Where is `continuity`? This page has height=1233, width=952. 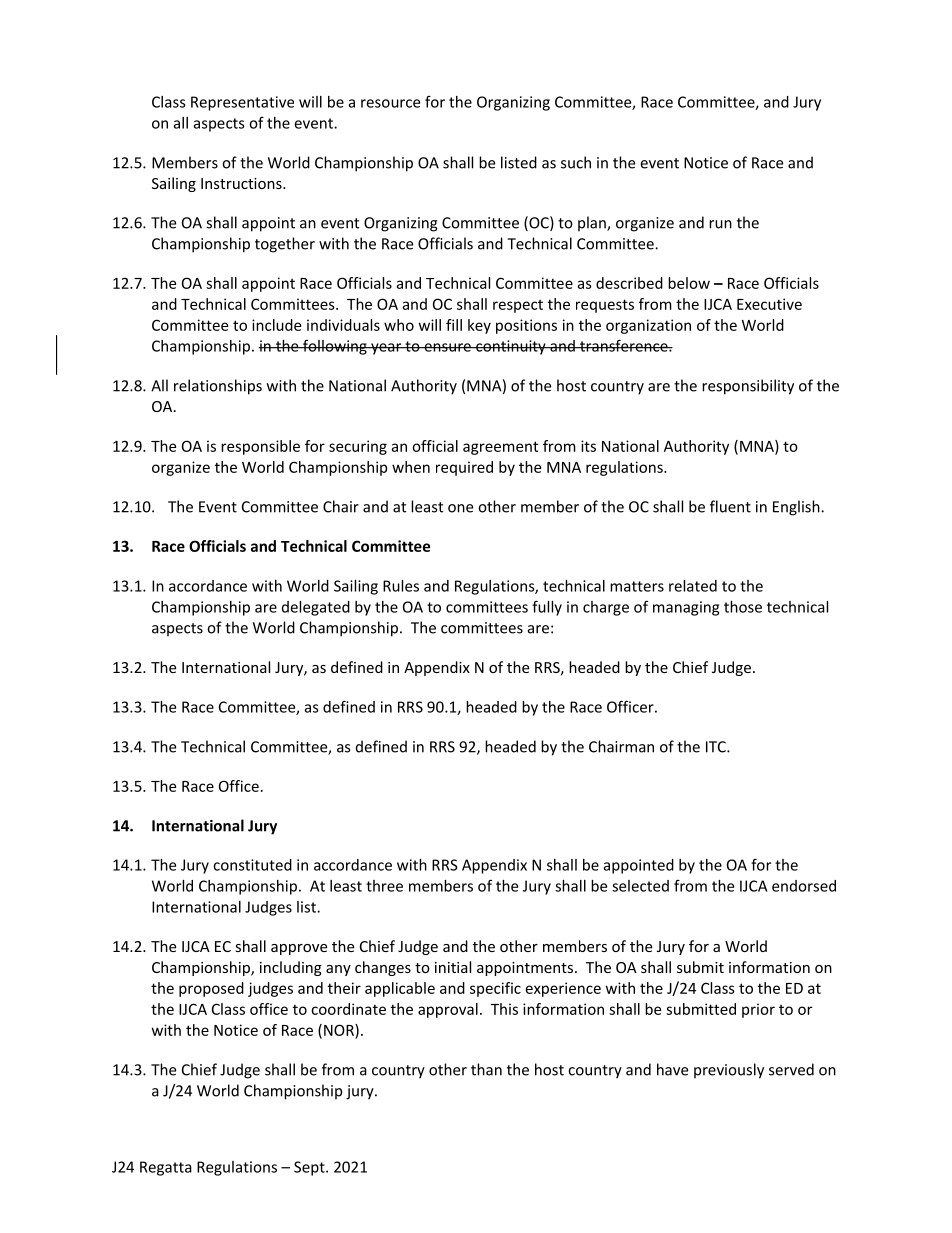 continuity is located at coordinates (511, 347).
